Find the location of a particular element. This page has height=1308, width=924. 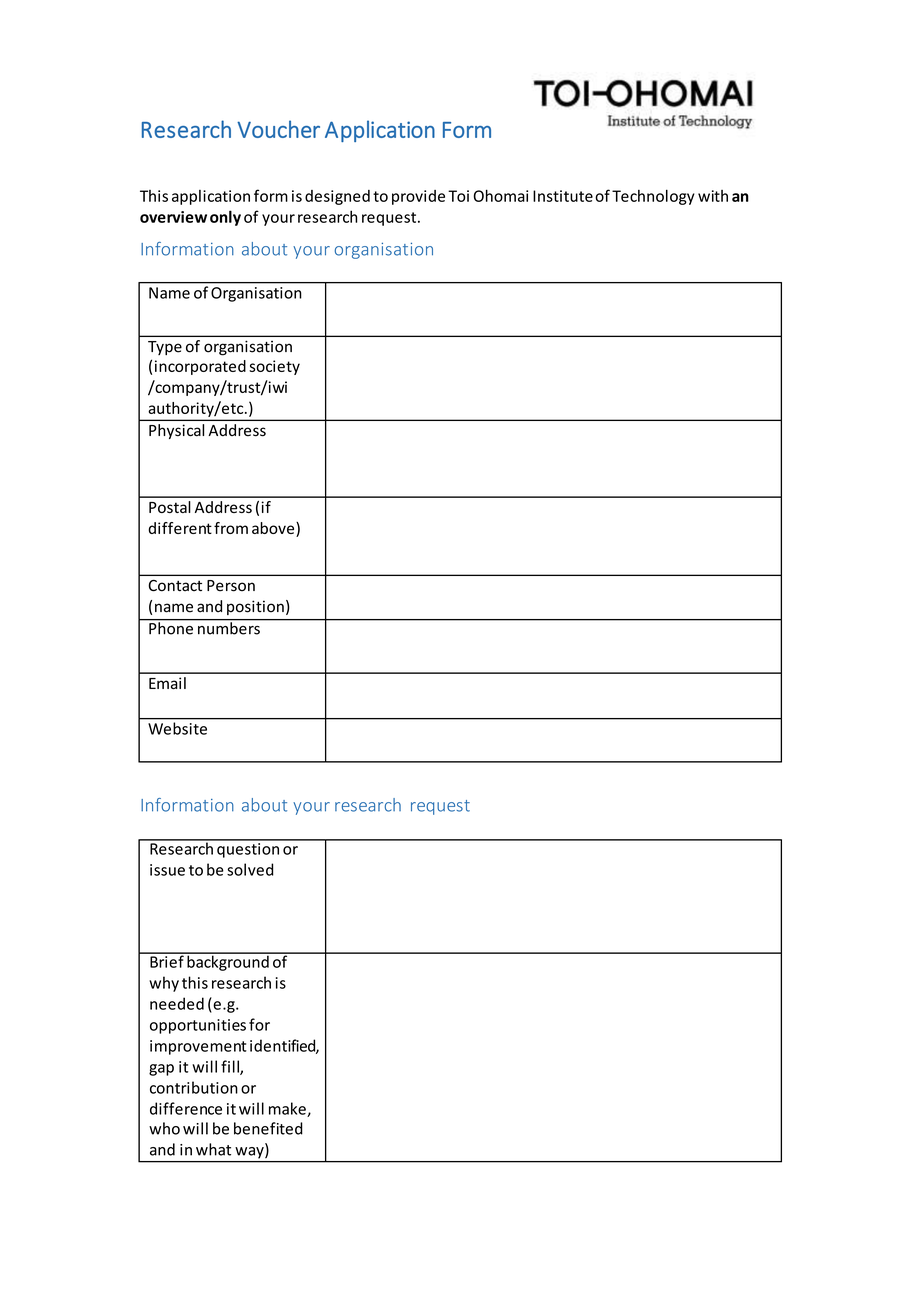

Toi is located at coordinates (458, 196).
